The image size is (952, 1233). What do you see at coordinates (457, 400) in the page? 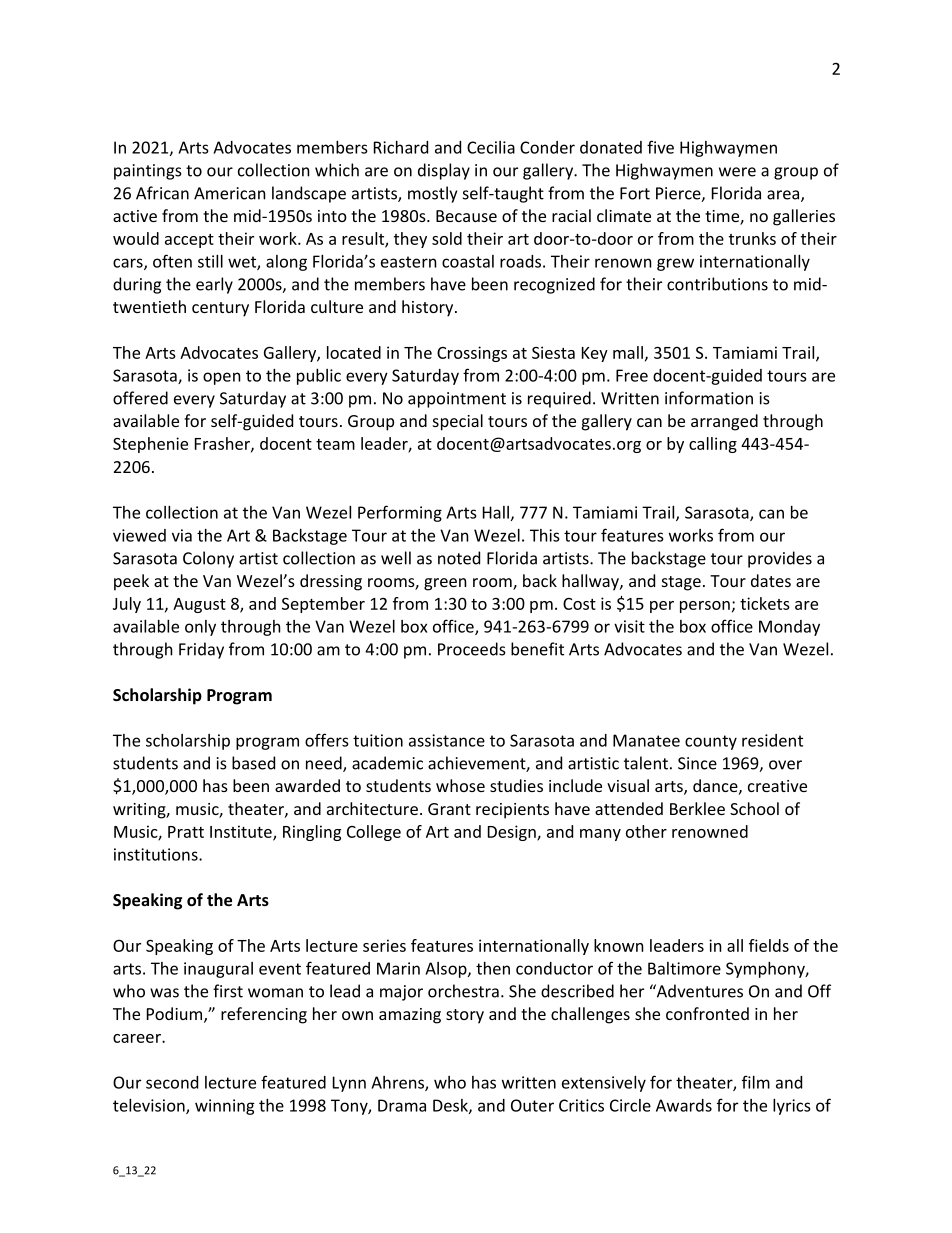
I see `appointment` at bounding box center [457, 400].
